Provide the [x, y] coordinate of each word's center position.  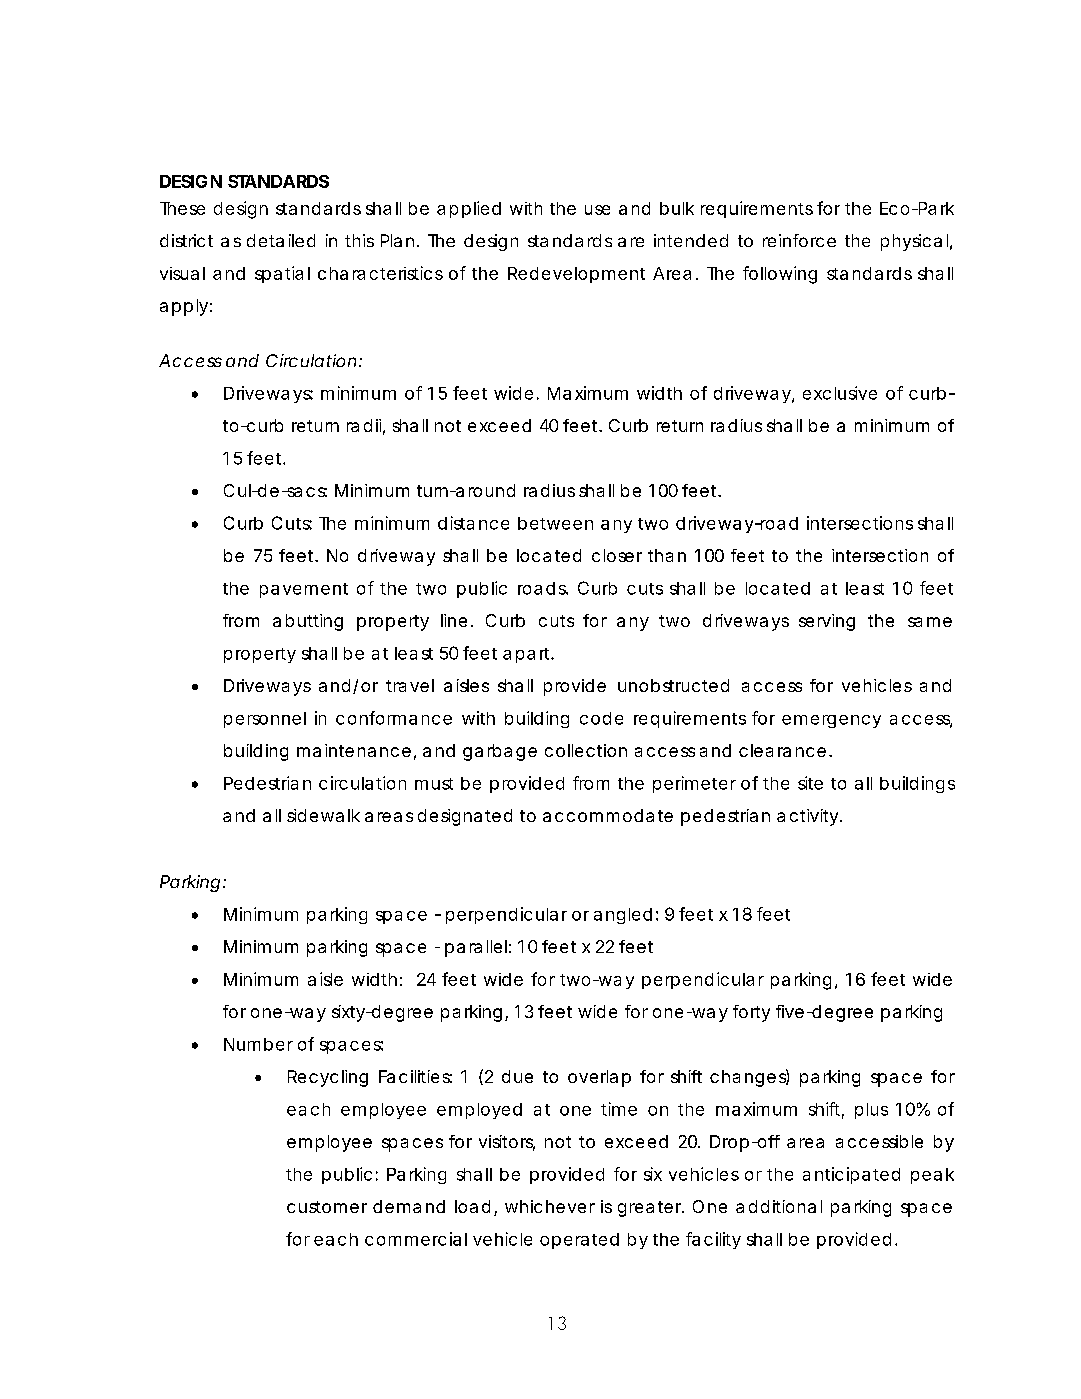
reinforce [799, 240]
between [555, 523]
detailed [281, 240]
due [517, 1076]
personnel [265, 720]
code [601, 718]
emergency [831, 721]
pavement [304, 590]
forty [751, 1013]
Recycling [328, 1078]
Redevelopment [576, 275]
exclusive [840, 393]
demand [409, 1206]
